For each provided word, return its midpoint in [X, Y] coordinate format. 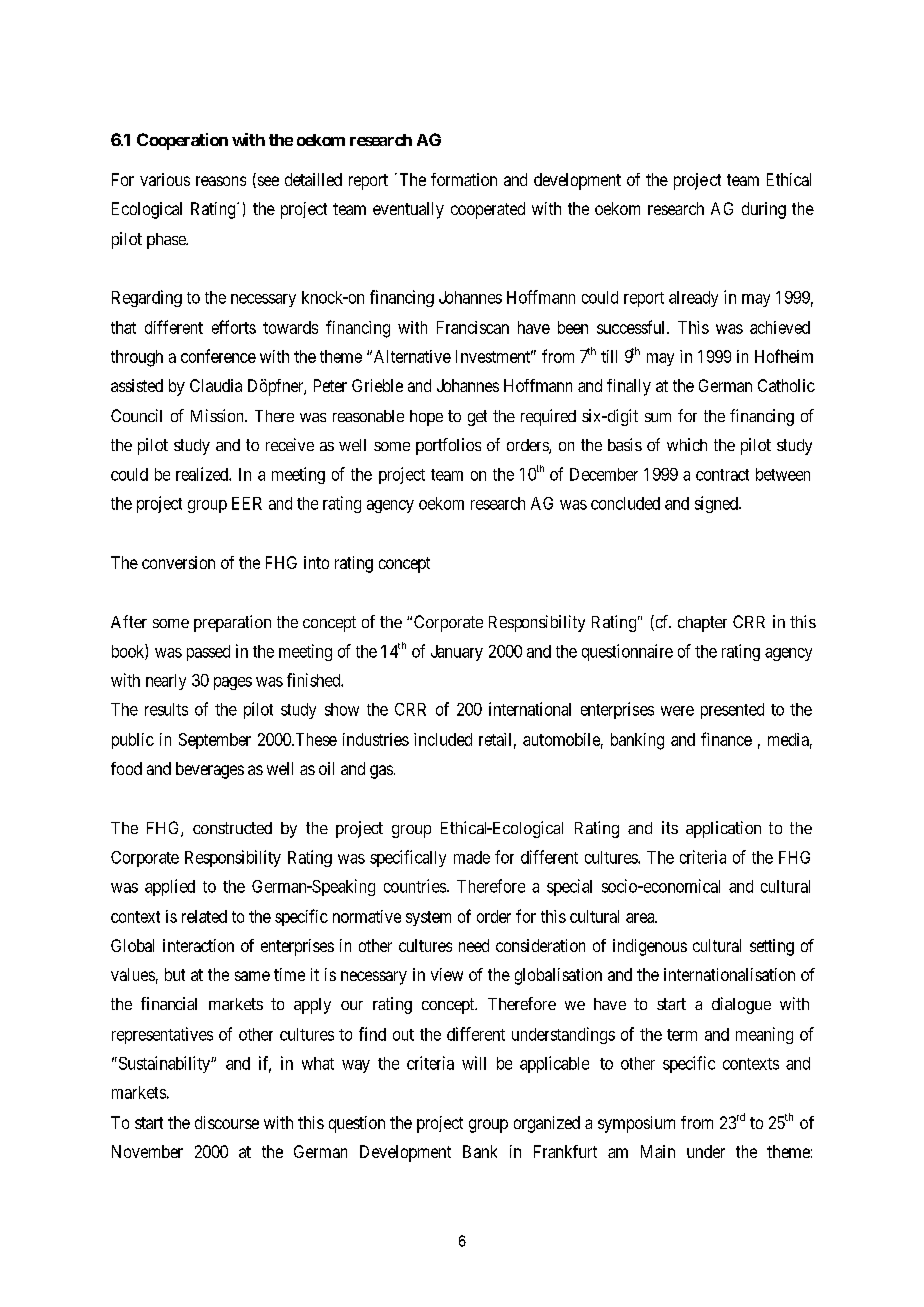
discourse [227, 1122]
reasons [221, 181]
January [457, 653]
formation [464, 179]
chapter [702, 624]
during [764, 210]
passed [208, 653]
